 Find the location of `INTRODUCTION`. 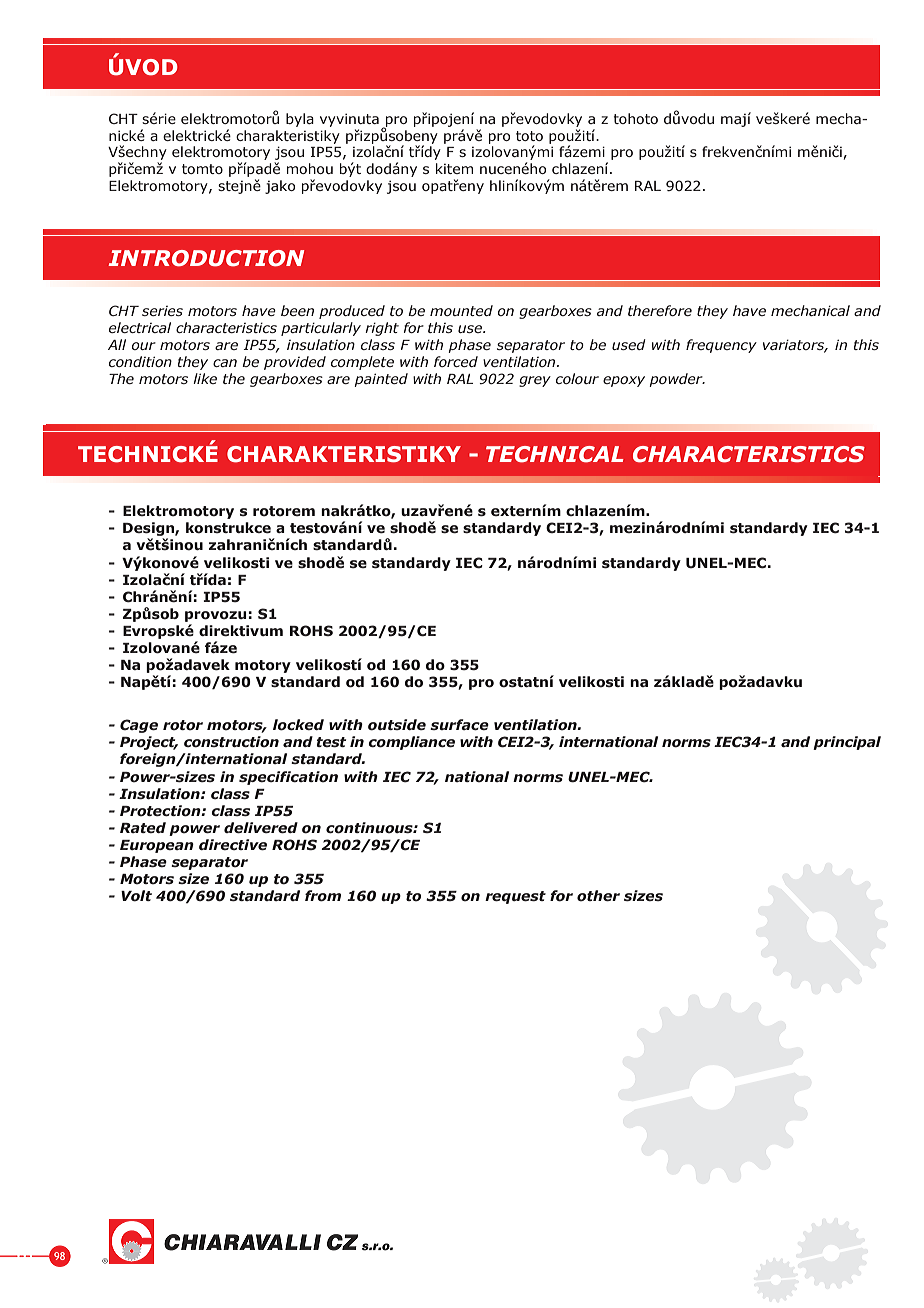

INTRODUCTION is located at coordinates (206, 258).
